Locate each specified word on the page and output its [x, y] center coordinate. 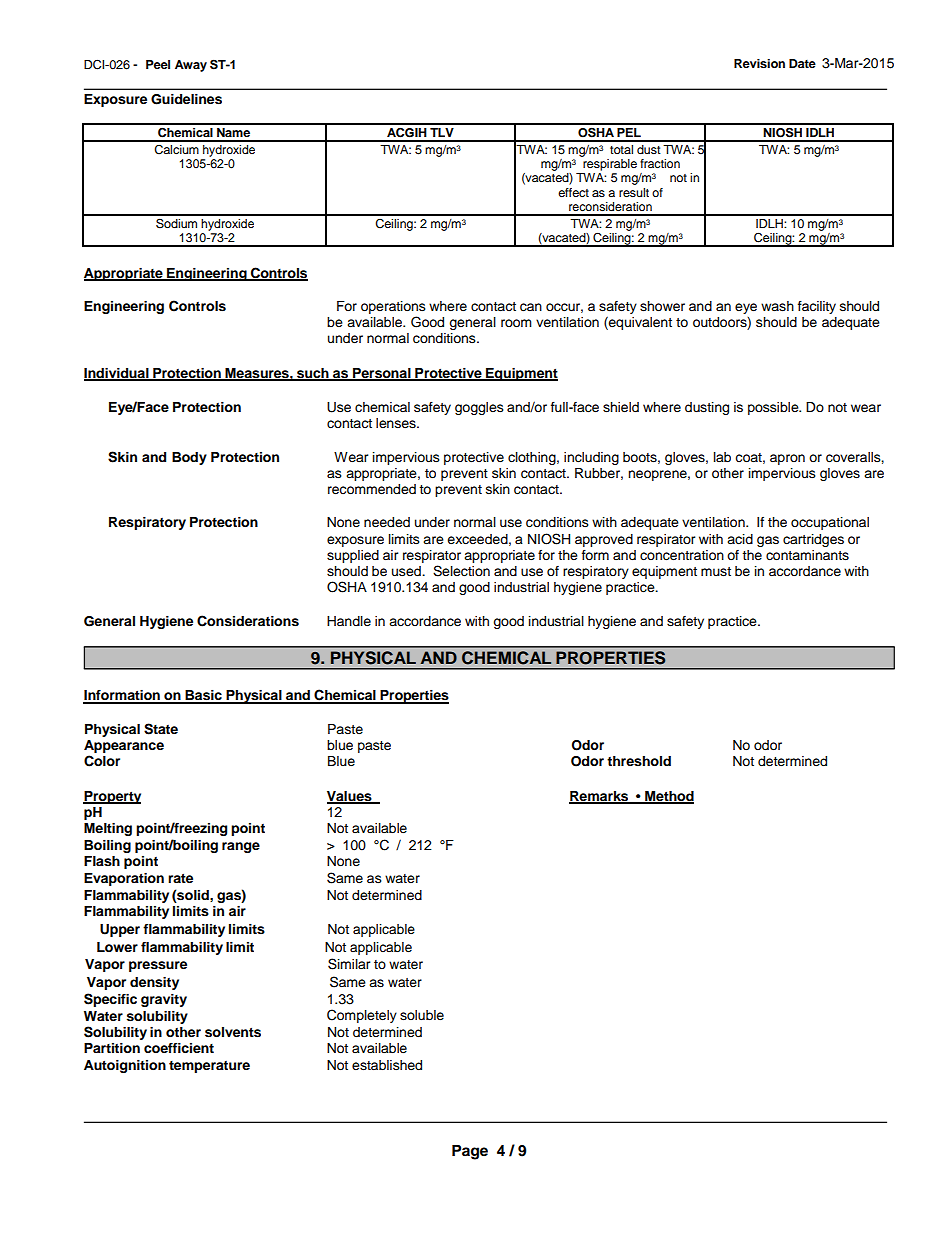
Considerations [248, 621]
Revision [759, 63]
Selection [461, 571]
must [716, 572]
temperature [209, 1067]
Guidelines [186, 99]
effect [573, 192]
